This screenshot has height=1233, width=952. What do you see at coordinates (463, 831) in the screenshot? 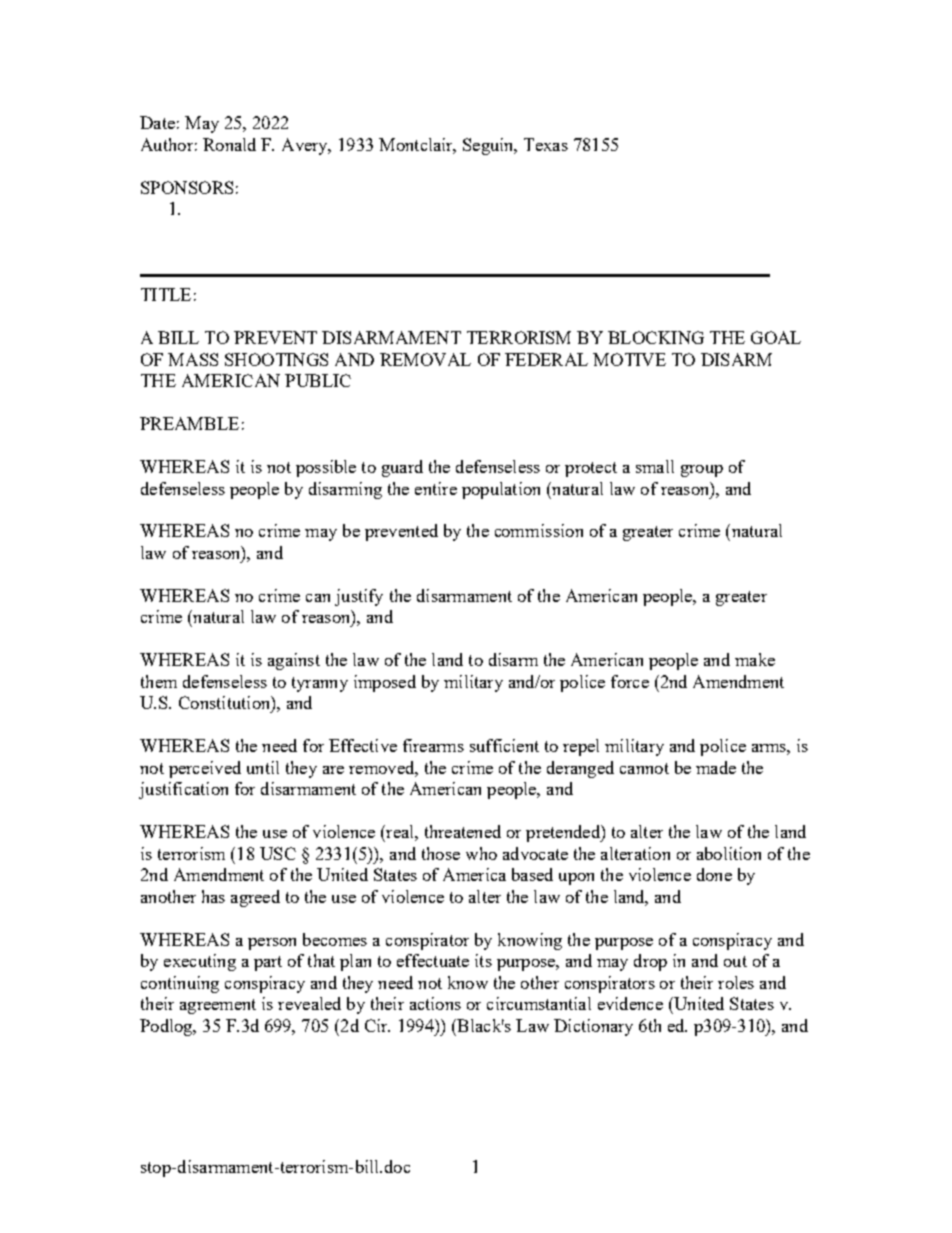
I see `threatened` at bounding box center [463, 831].
